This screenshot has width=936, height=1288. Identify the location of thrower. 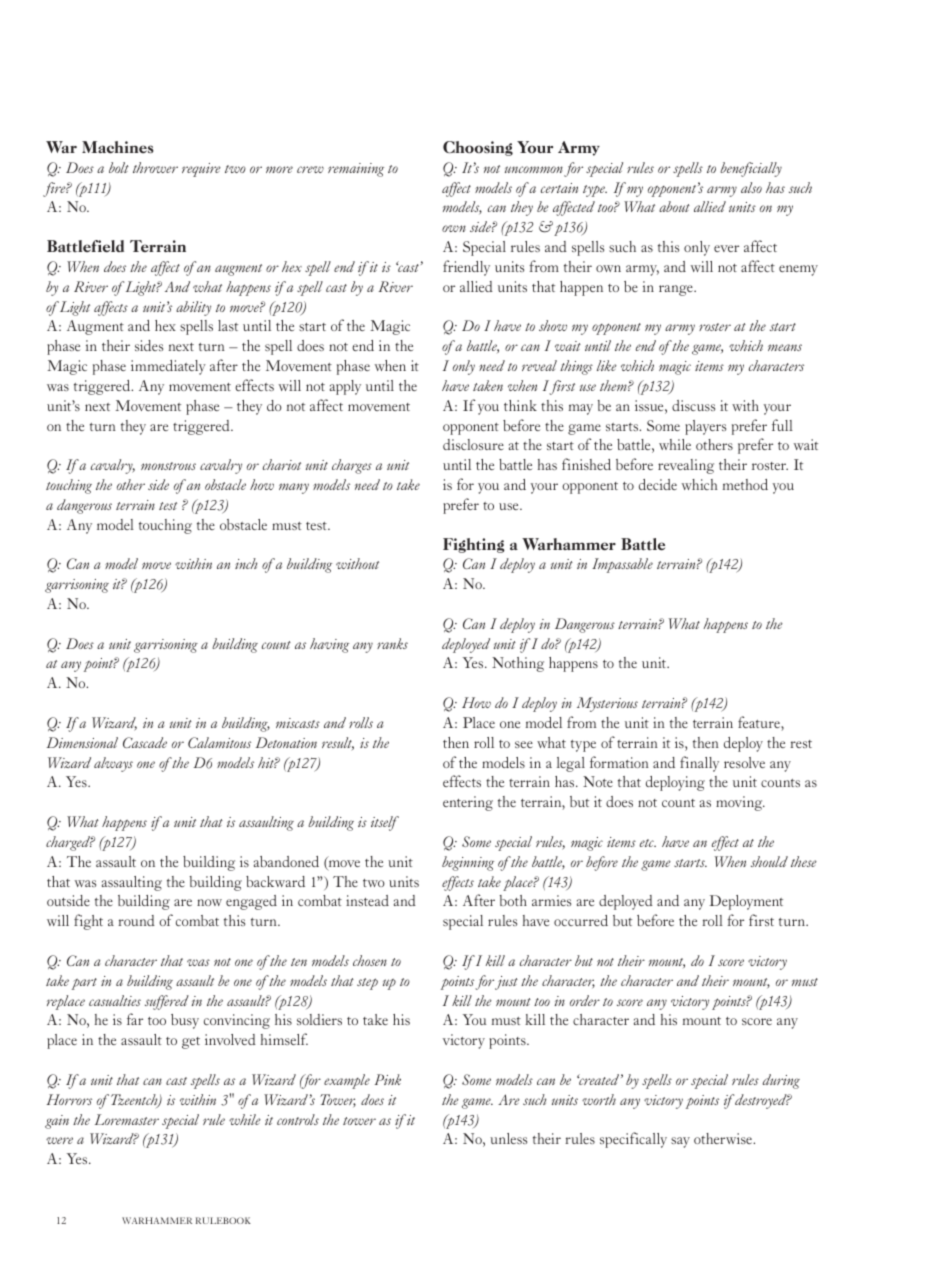
(155, 167).
